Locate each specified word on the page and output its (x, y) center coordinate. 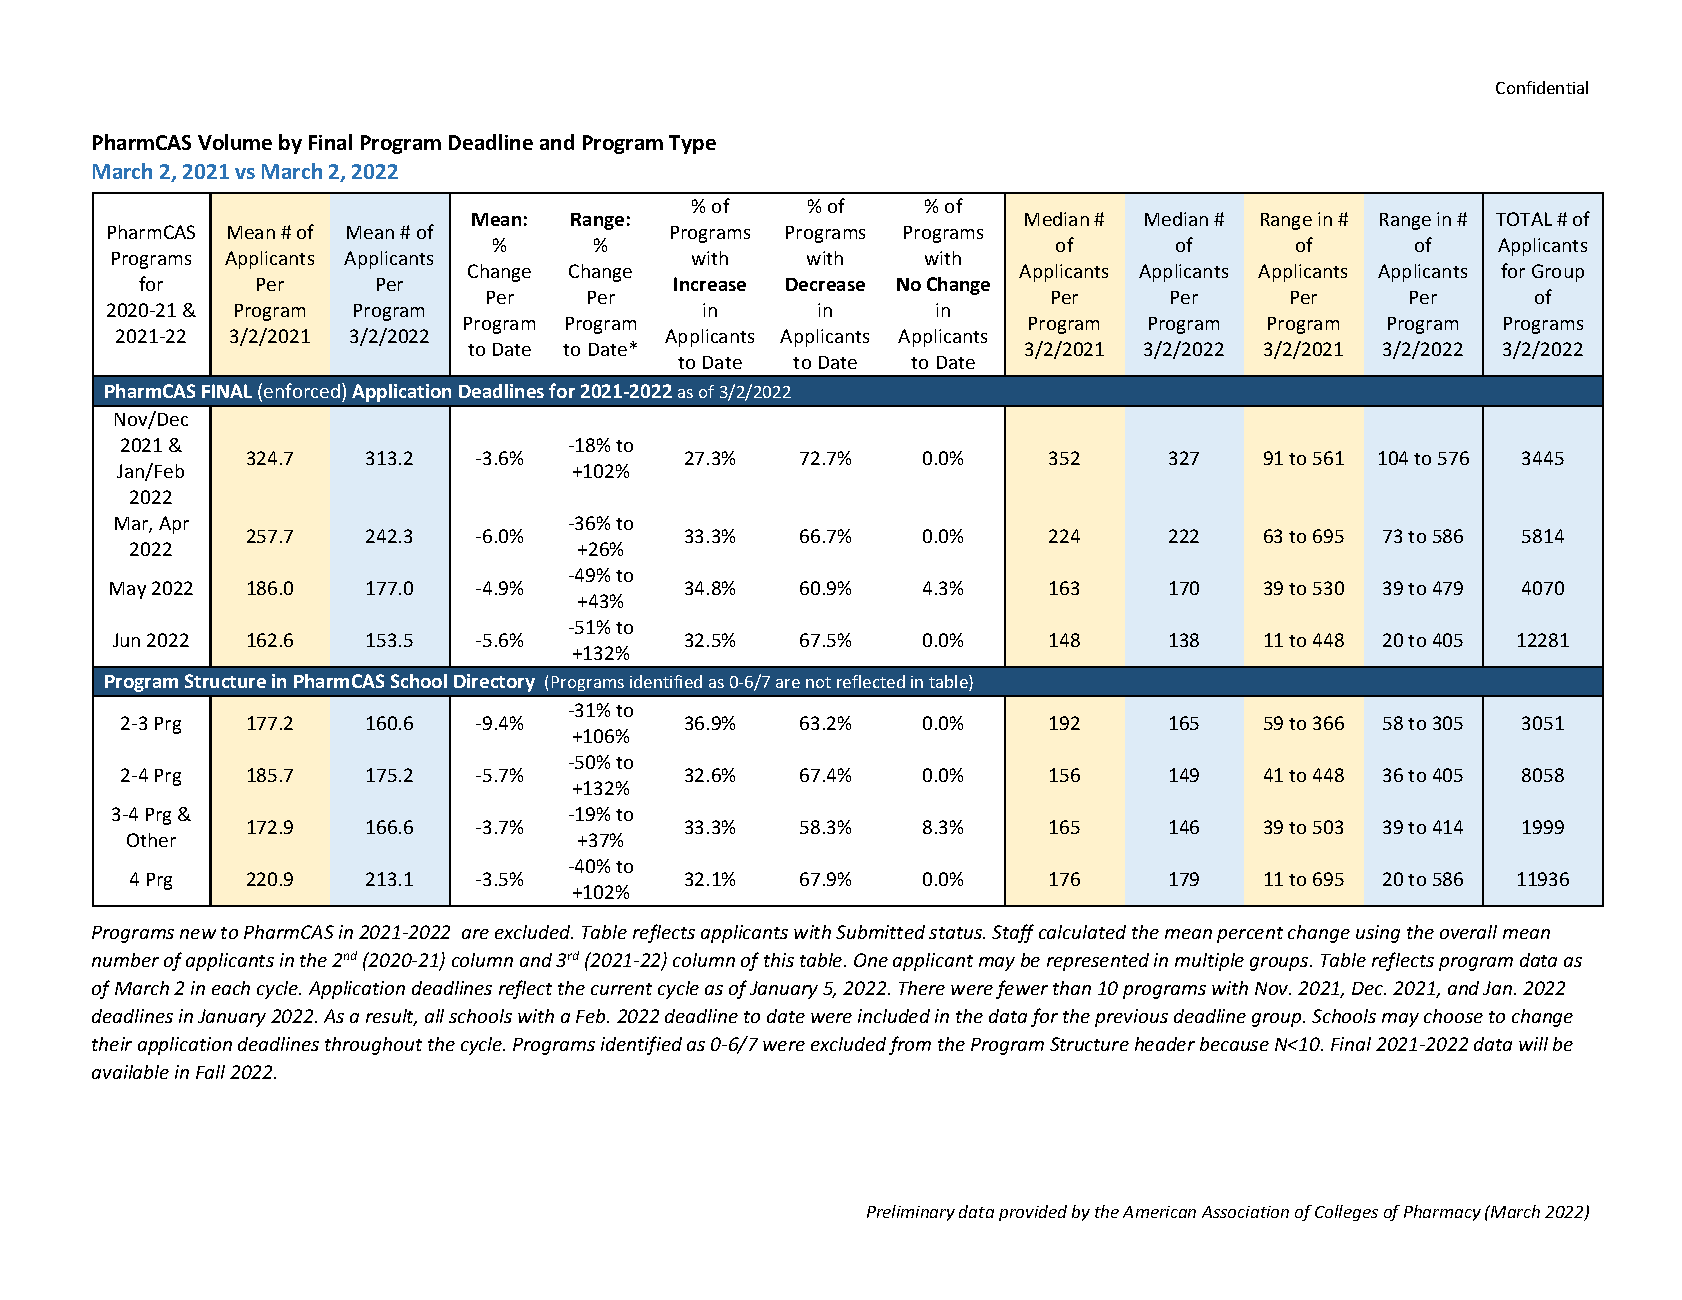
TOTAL (1524, 219)
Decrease (825, 284)
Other (151, 840)
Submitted (880, 932)
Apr (174, 525)
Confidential (1542, 87)
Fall (210, 1072)
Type (692, 144)
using (1378, 934)
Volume (235, 142)
